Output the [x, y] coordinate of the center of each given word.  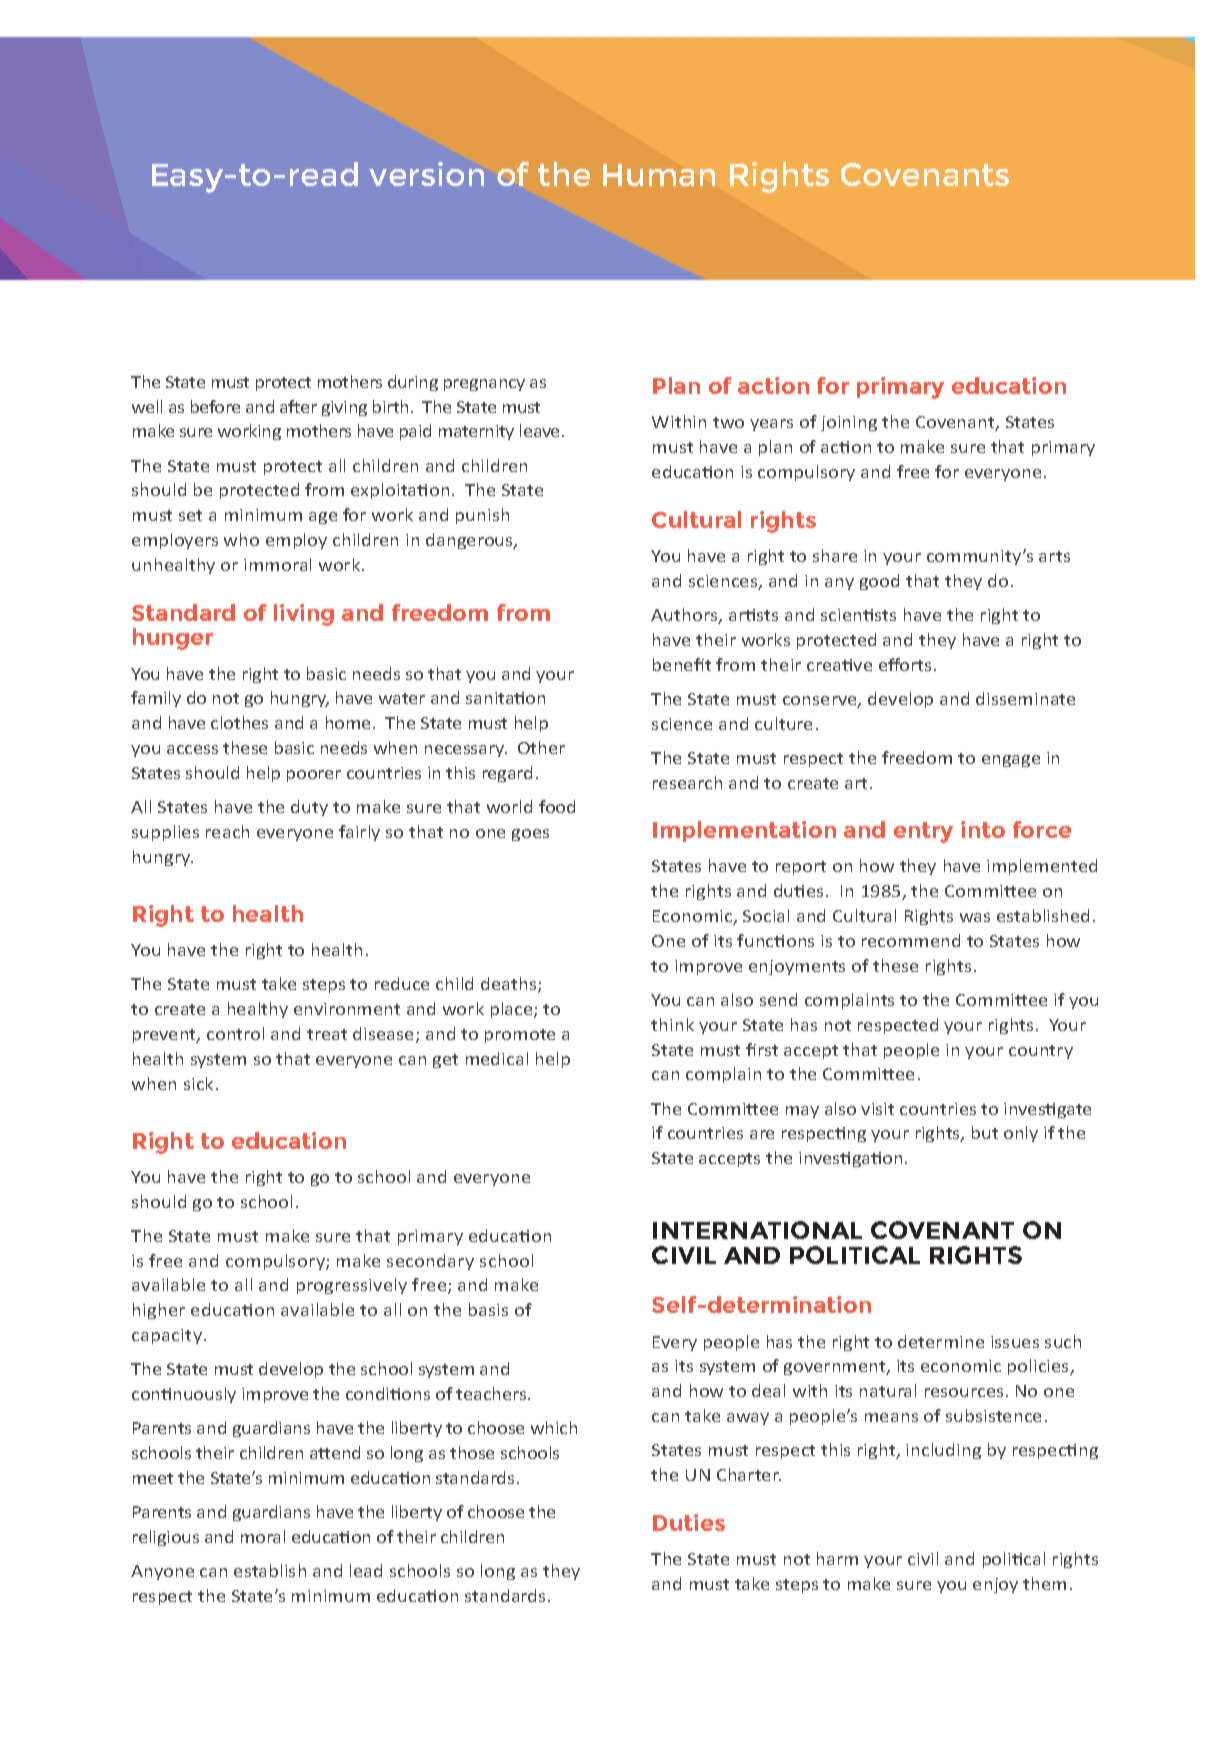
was [975, 917]
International [757, 1230]
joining [849, 423]
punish [482, 516]
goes [530, 835]
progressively [352, 1286]
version [426, 174]
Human [659, 175]
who [241, 539]
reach [227, 831]
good [879, 582]
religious [166, 1538]
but [985, 1132]
